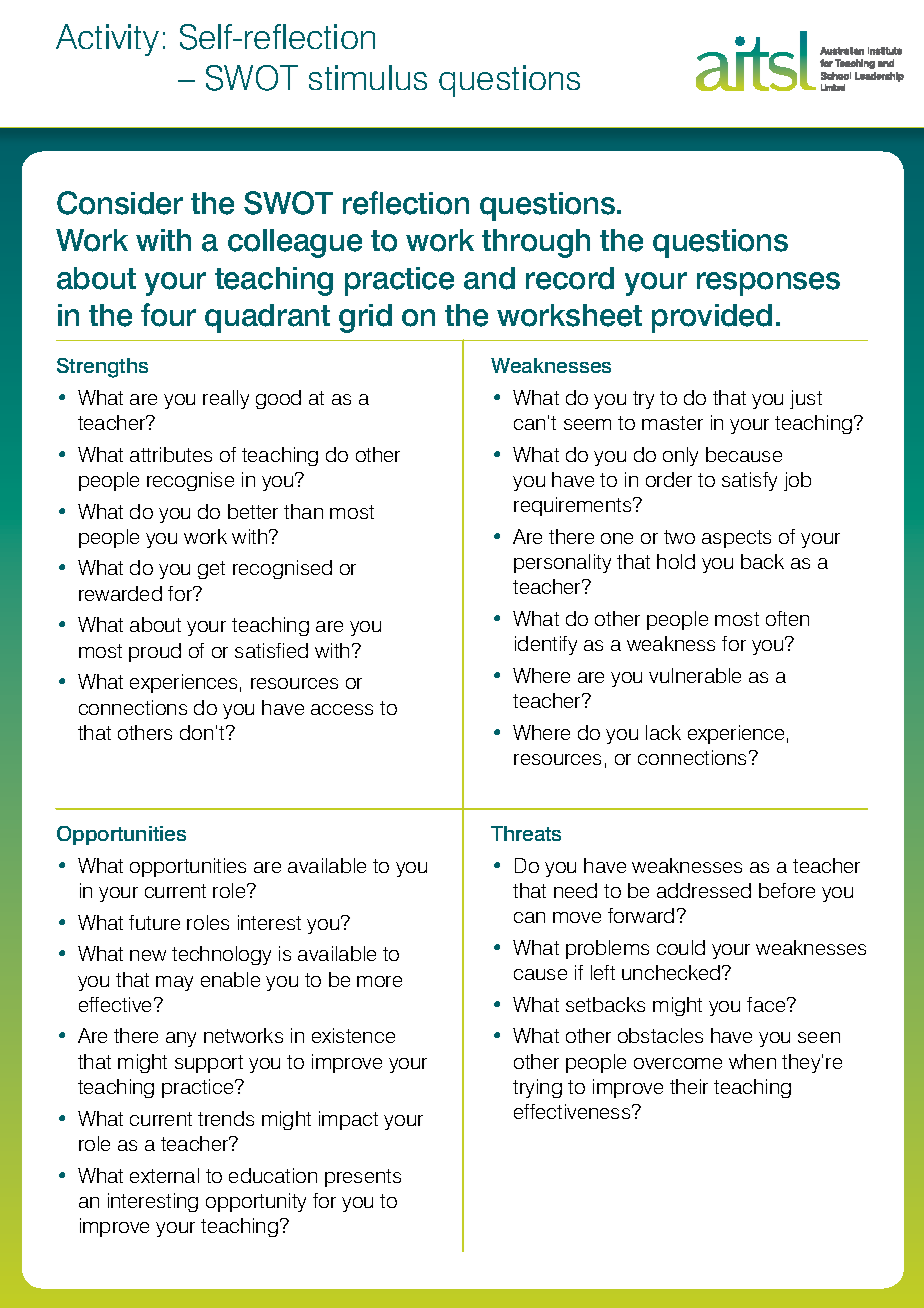 The image size is (924, 1308). I want to click on identify, so click(546, 645).
